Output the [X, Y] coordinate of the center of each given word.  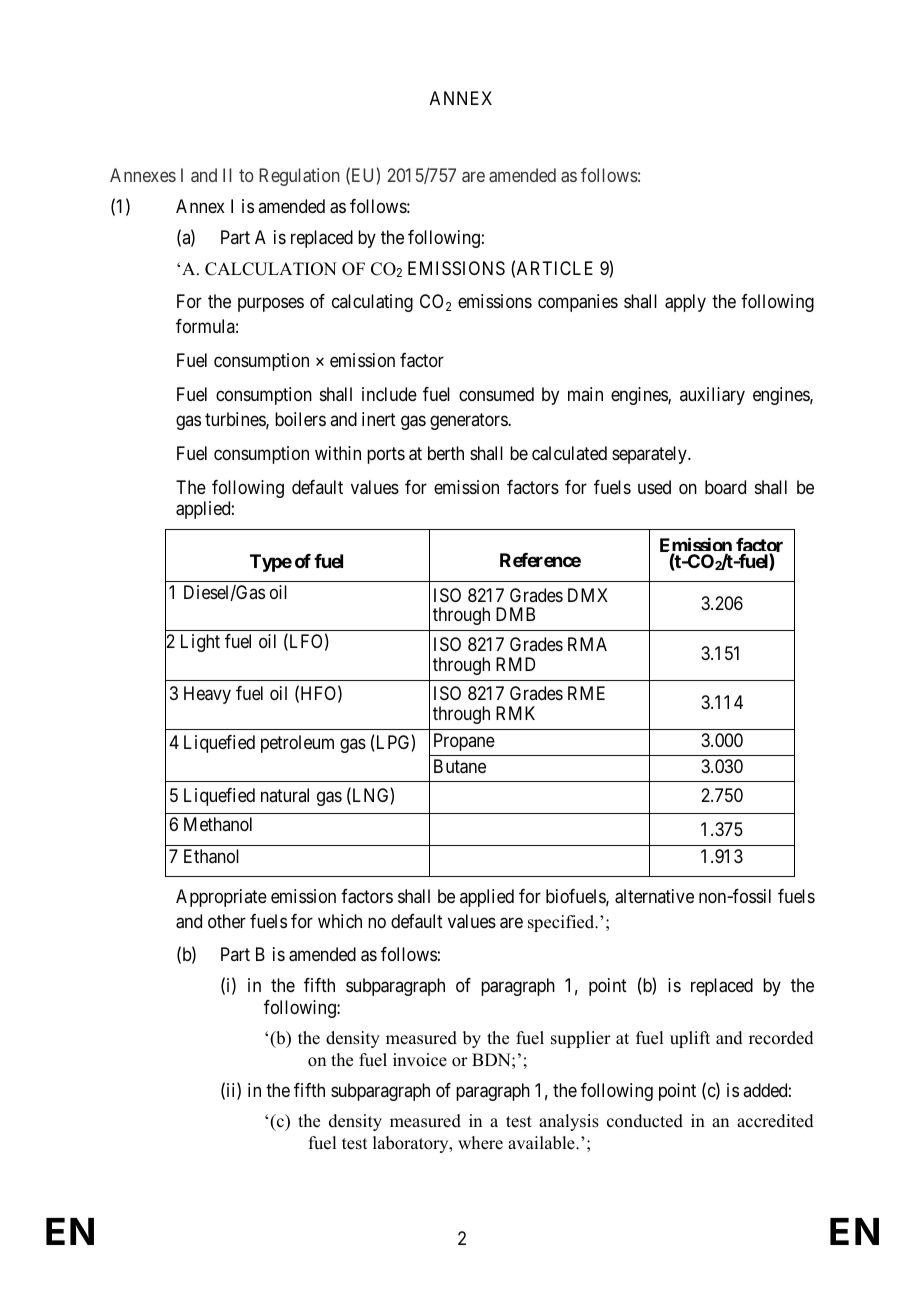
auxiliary [712, 396]
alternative [654, 896]
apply [685, 303]
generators [469, 421]
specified [562, 923]
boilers [300, 419]
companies [578, 303]
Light [200, 643]
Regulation [299, 177]
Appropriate [221, 898]
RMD [515, 664]
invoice [420, 1060]
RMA [587, 644]
